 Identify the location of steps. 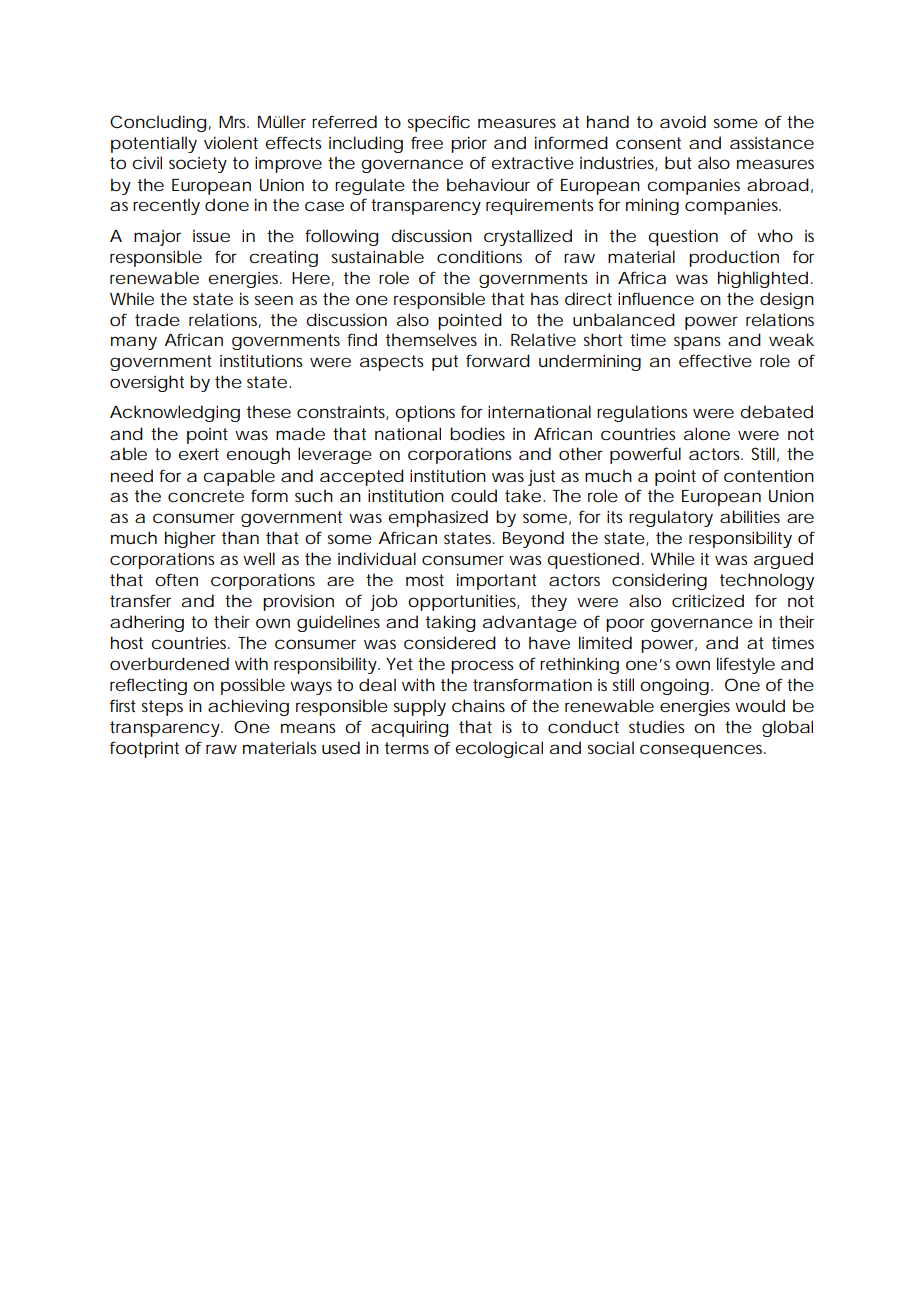
(162, 708).
